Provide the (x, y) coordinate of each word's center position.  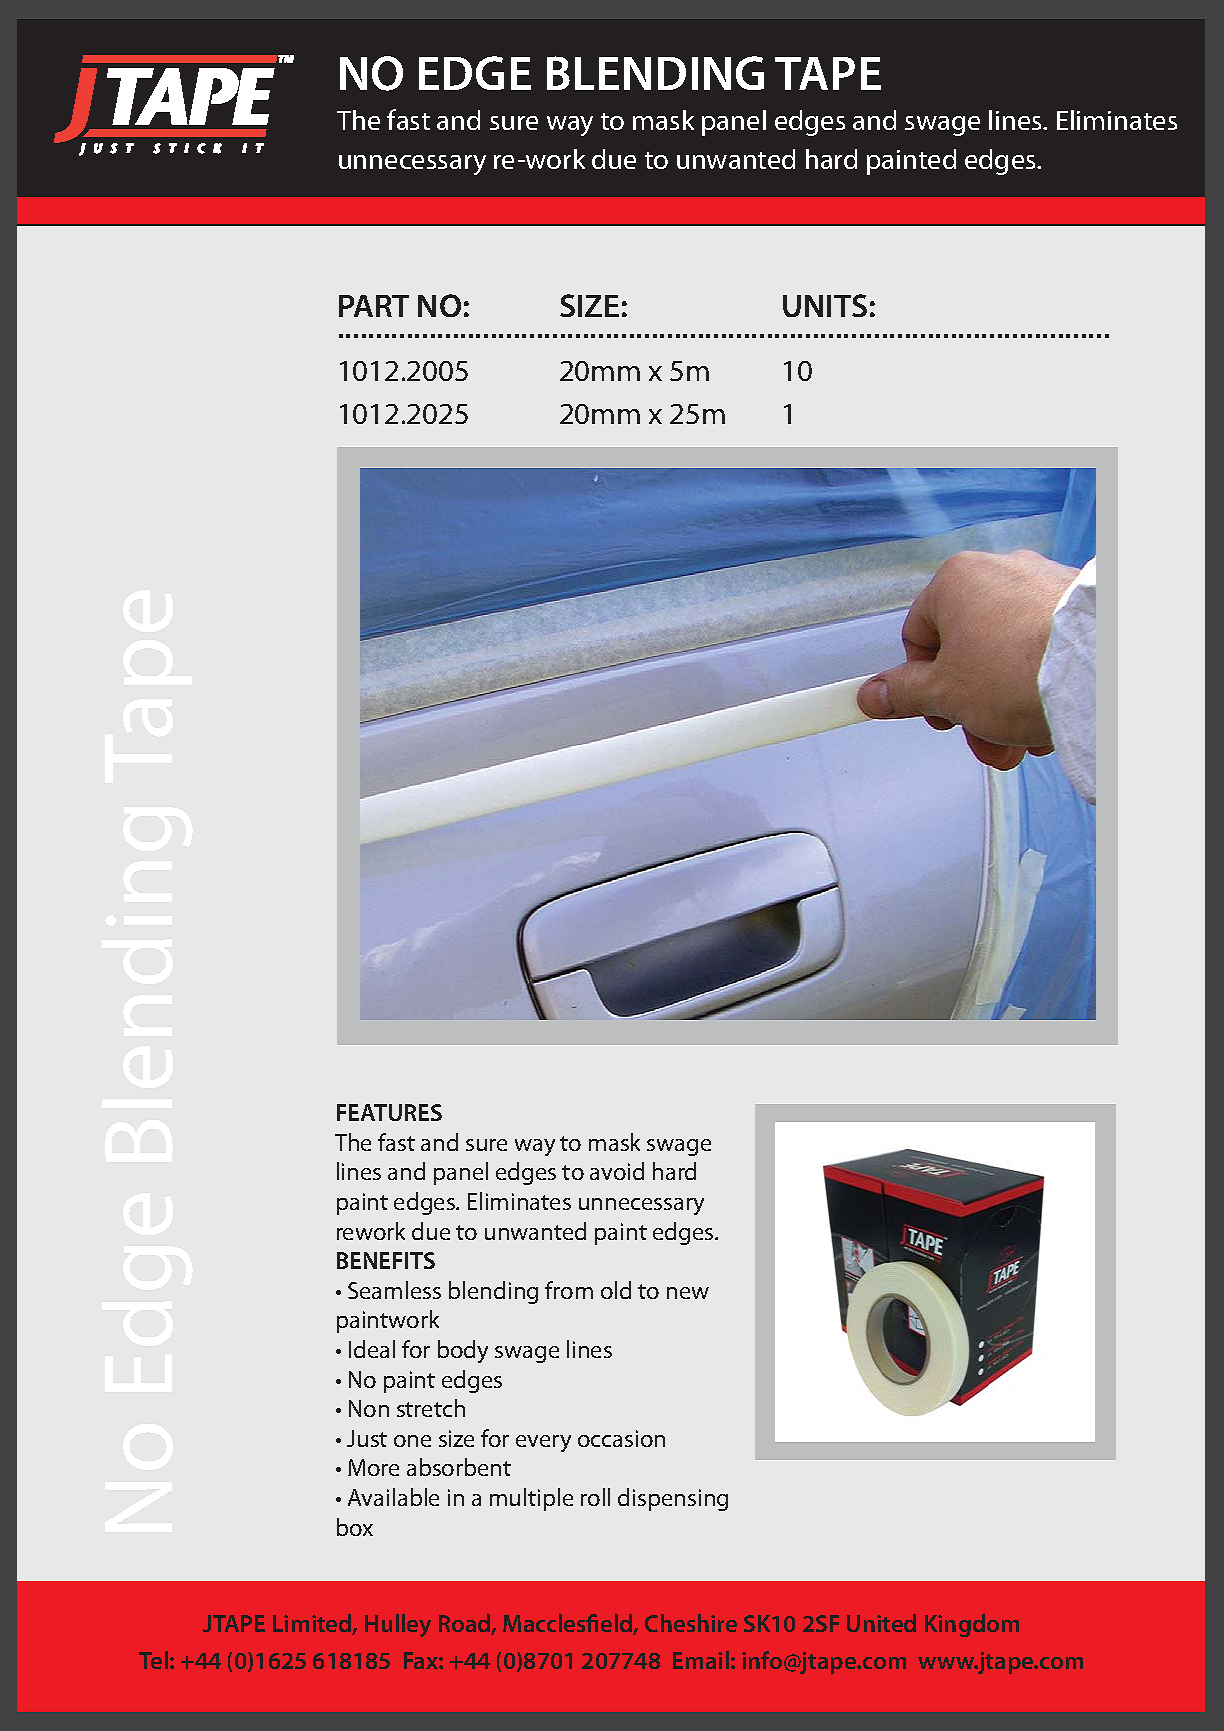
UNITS (825, 305)
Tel (153, 1660)
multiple (531, 1499)
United (881, 1623)
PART (374, 306)
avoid (617, 1171)
